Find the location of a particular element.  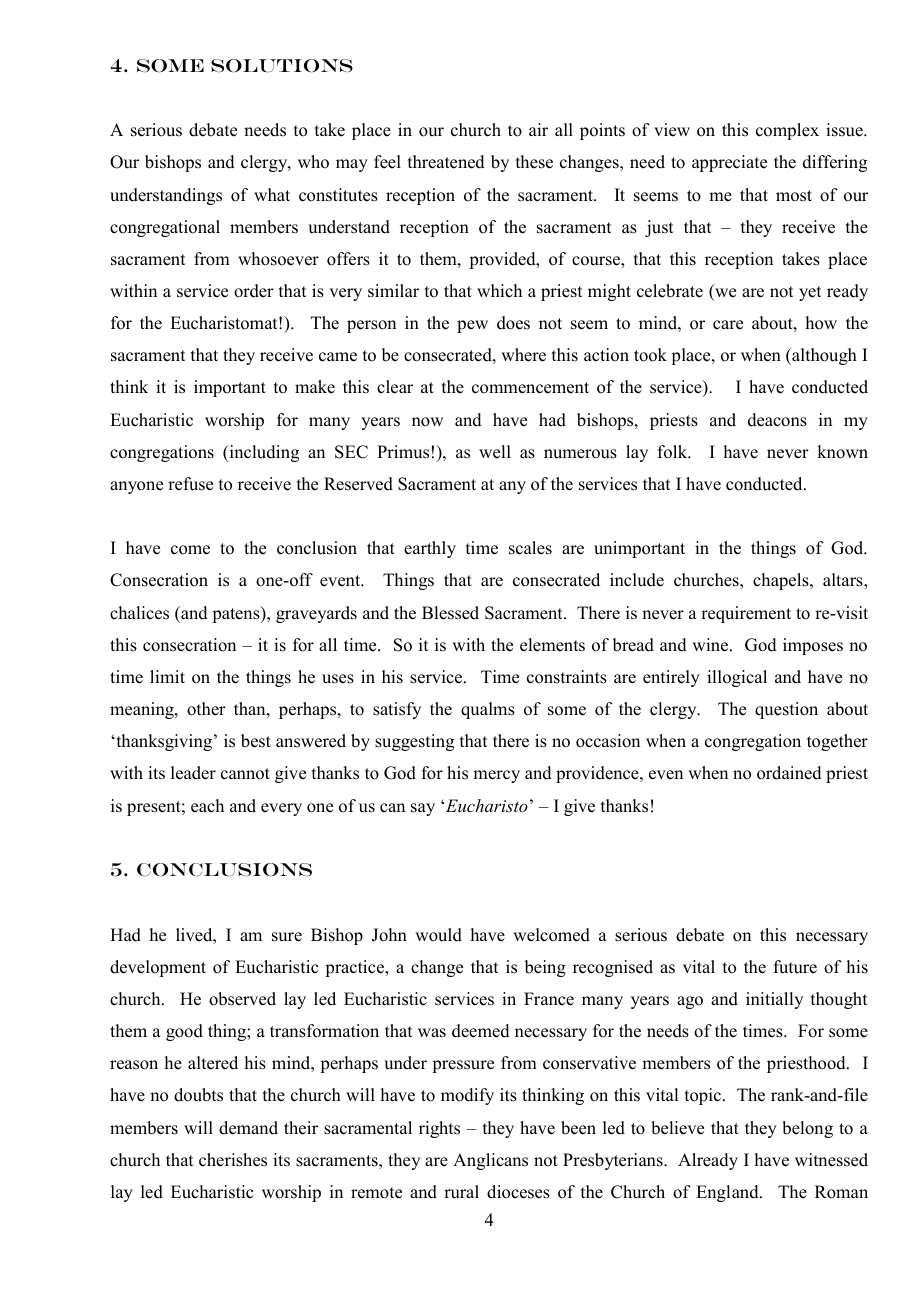

each is located at coordinates (207, 806).
